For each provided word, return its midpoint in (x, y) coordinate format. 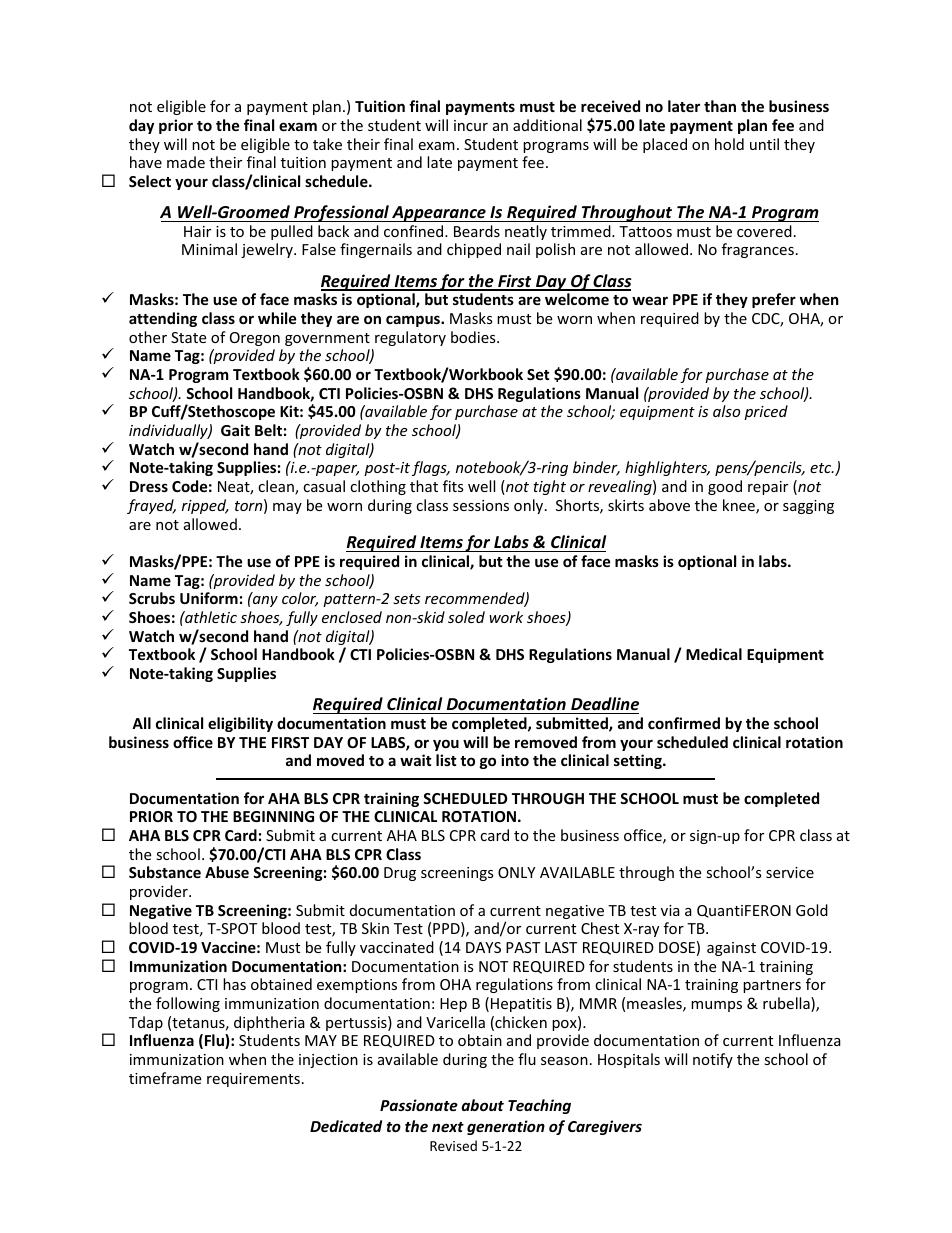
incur (471, 125)
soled (466, 617)
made (186, 162)
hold (729, 144)
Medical (714, 654)
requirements (253, 1080)
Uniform (209, 598)
